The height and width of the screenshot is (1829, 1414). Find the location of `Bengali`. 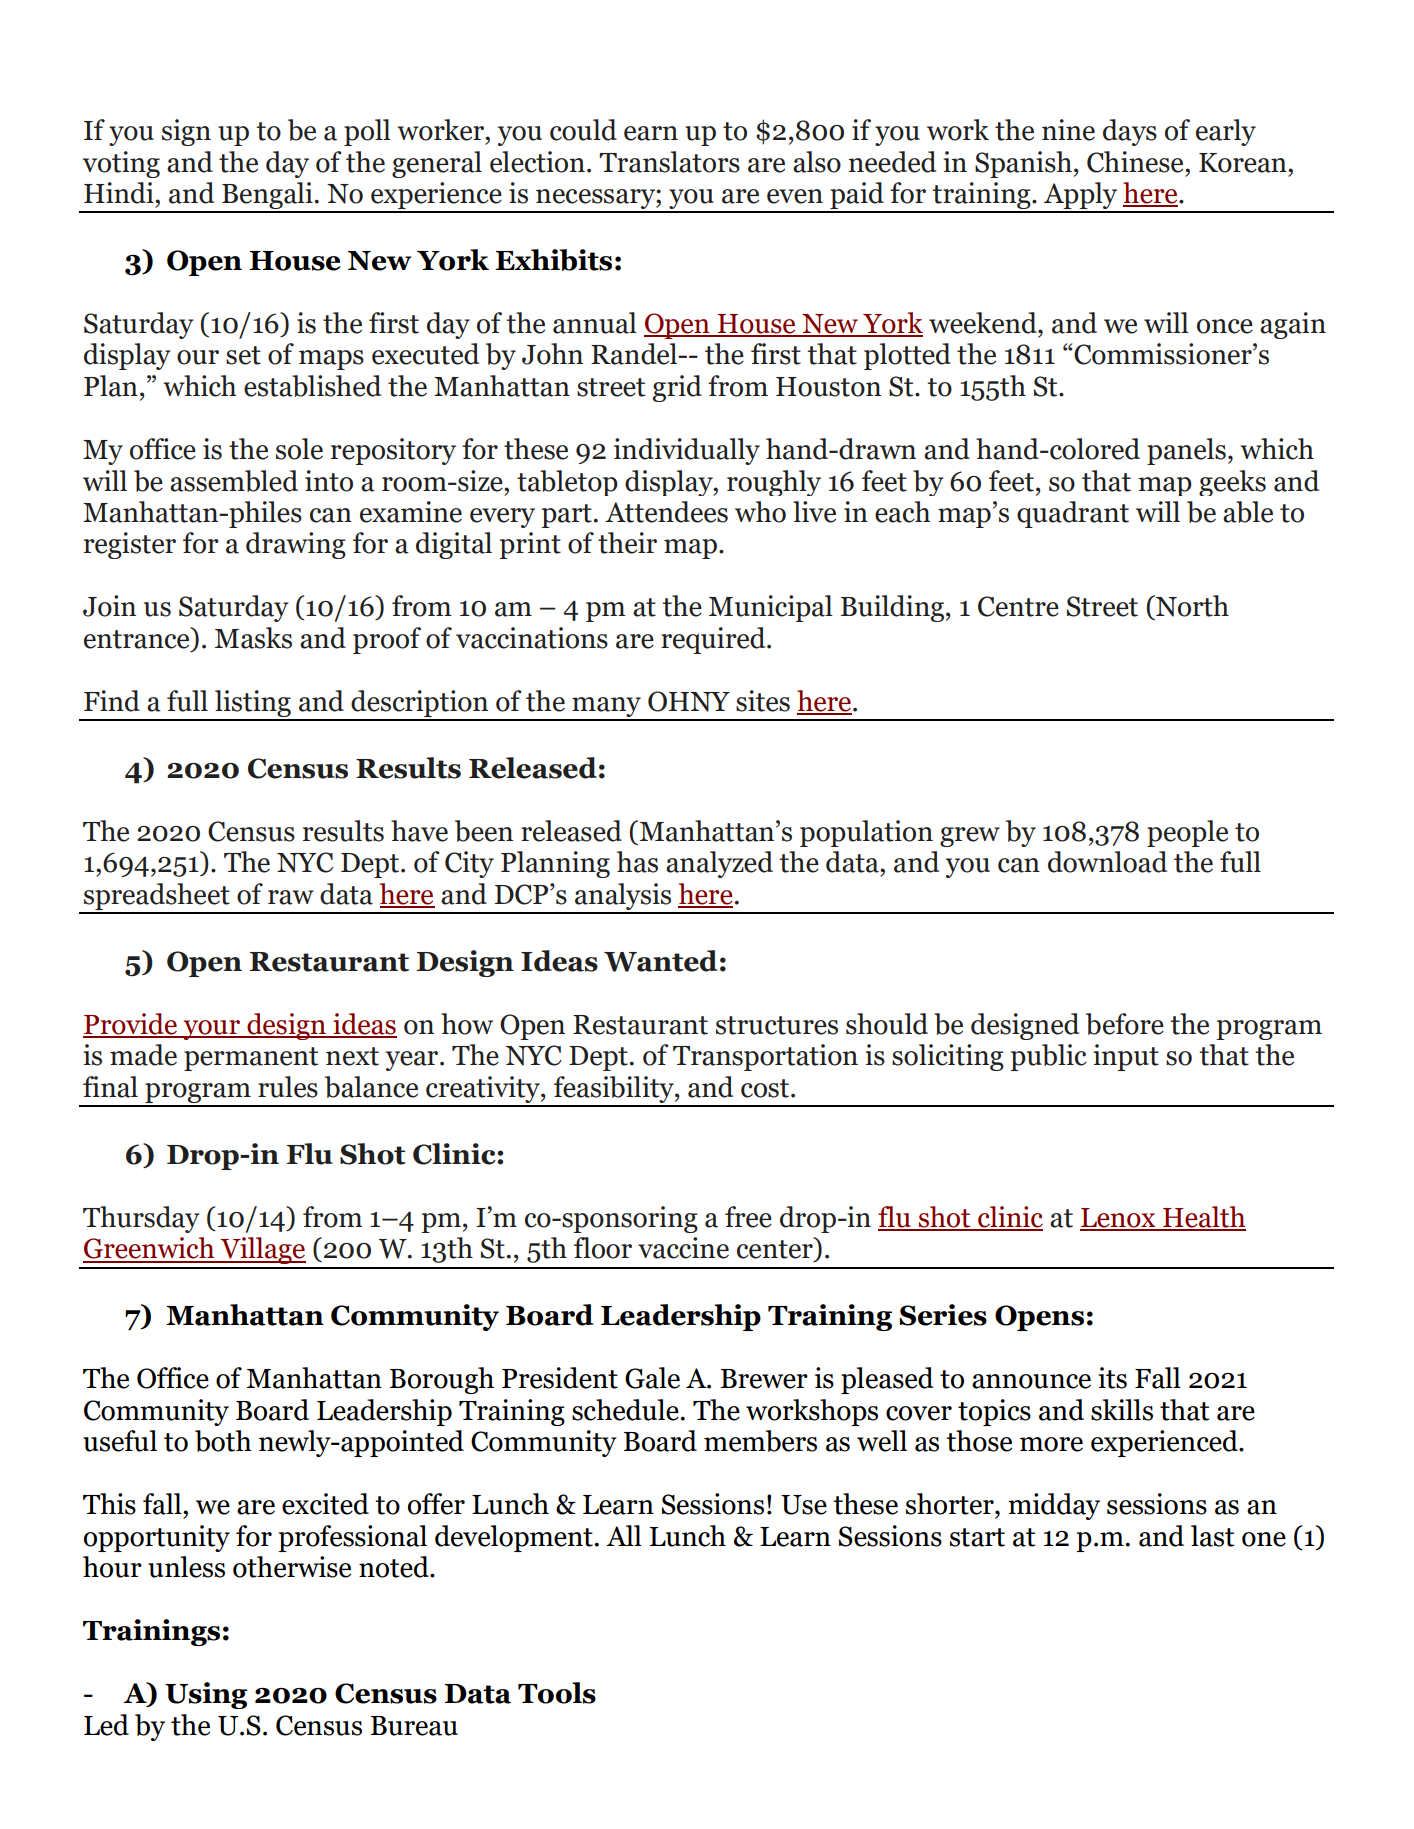

Bengali is located at coordinates (267, 197).
